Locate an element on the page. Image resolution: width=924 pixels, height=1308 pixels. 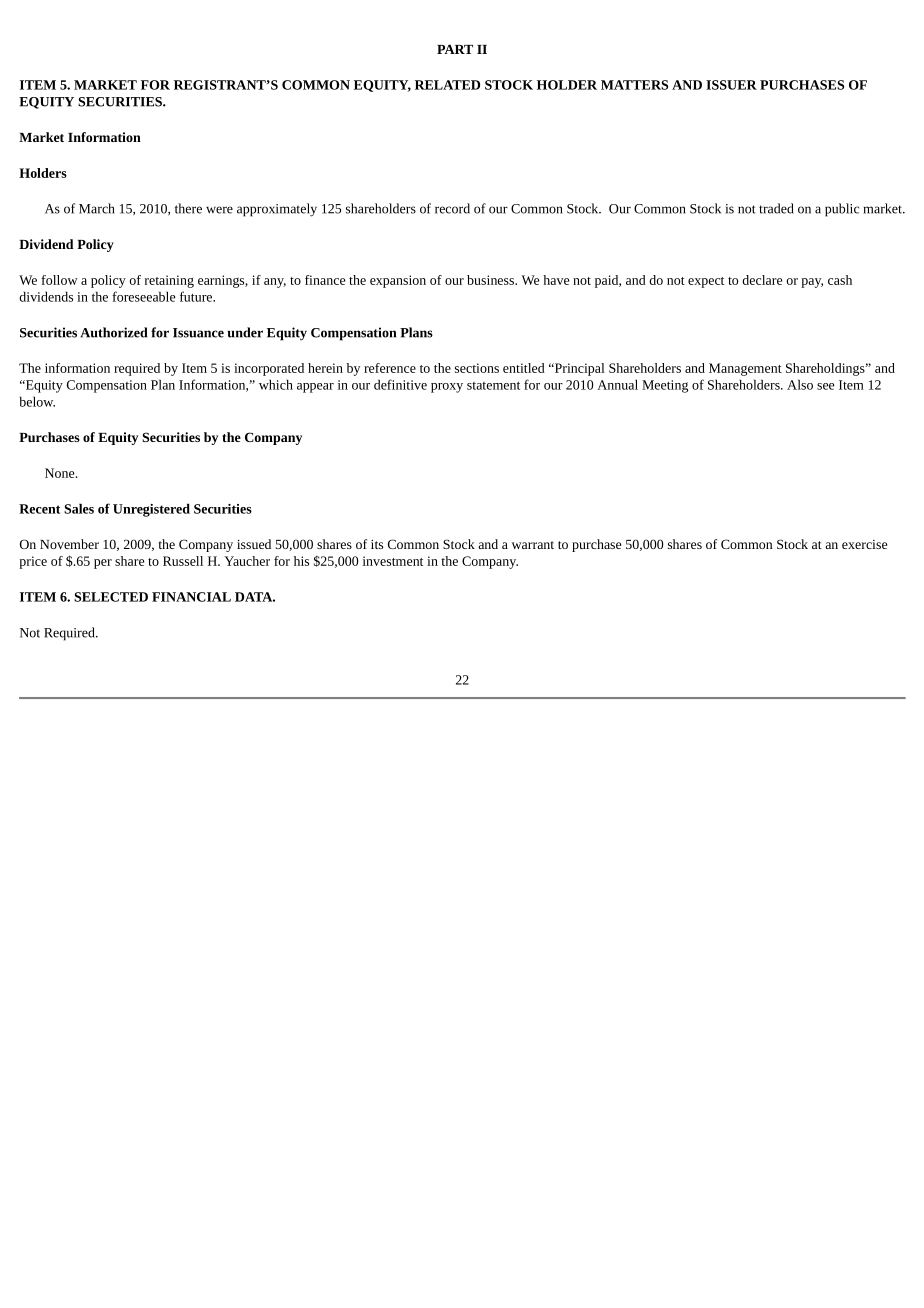
proxy is located at coordinates (447, 388).
